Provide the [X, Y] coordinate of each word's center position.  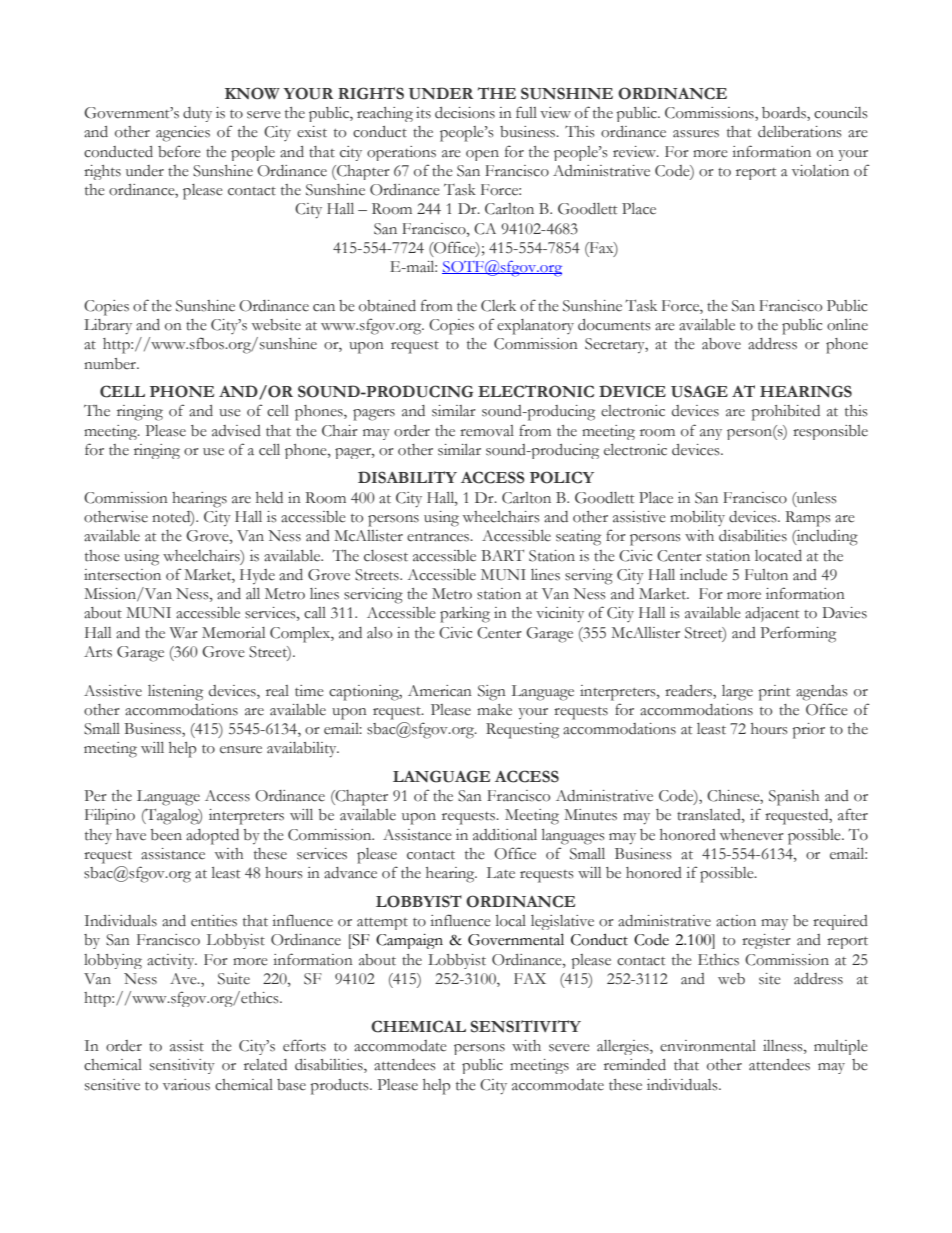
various [186, 1085]
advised [236, 431]
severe [569, 1048]
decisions [465, 113]
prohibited [785, 413]
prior [808, 731]
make [494, 710]
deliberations [800, 132]
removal [487, 431]
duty [197, 114]
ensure [241, 750]
